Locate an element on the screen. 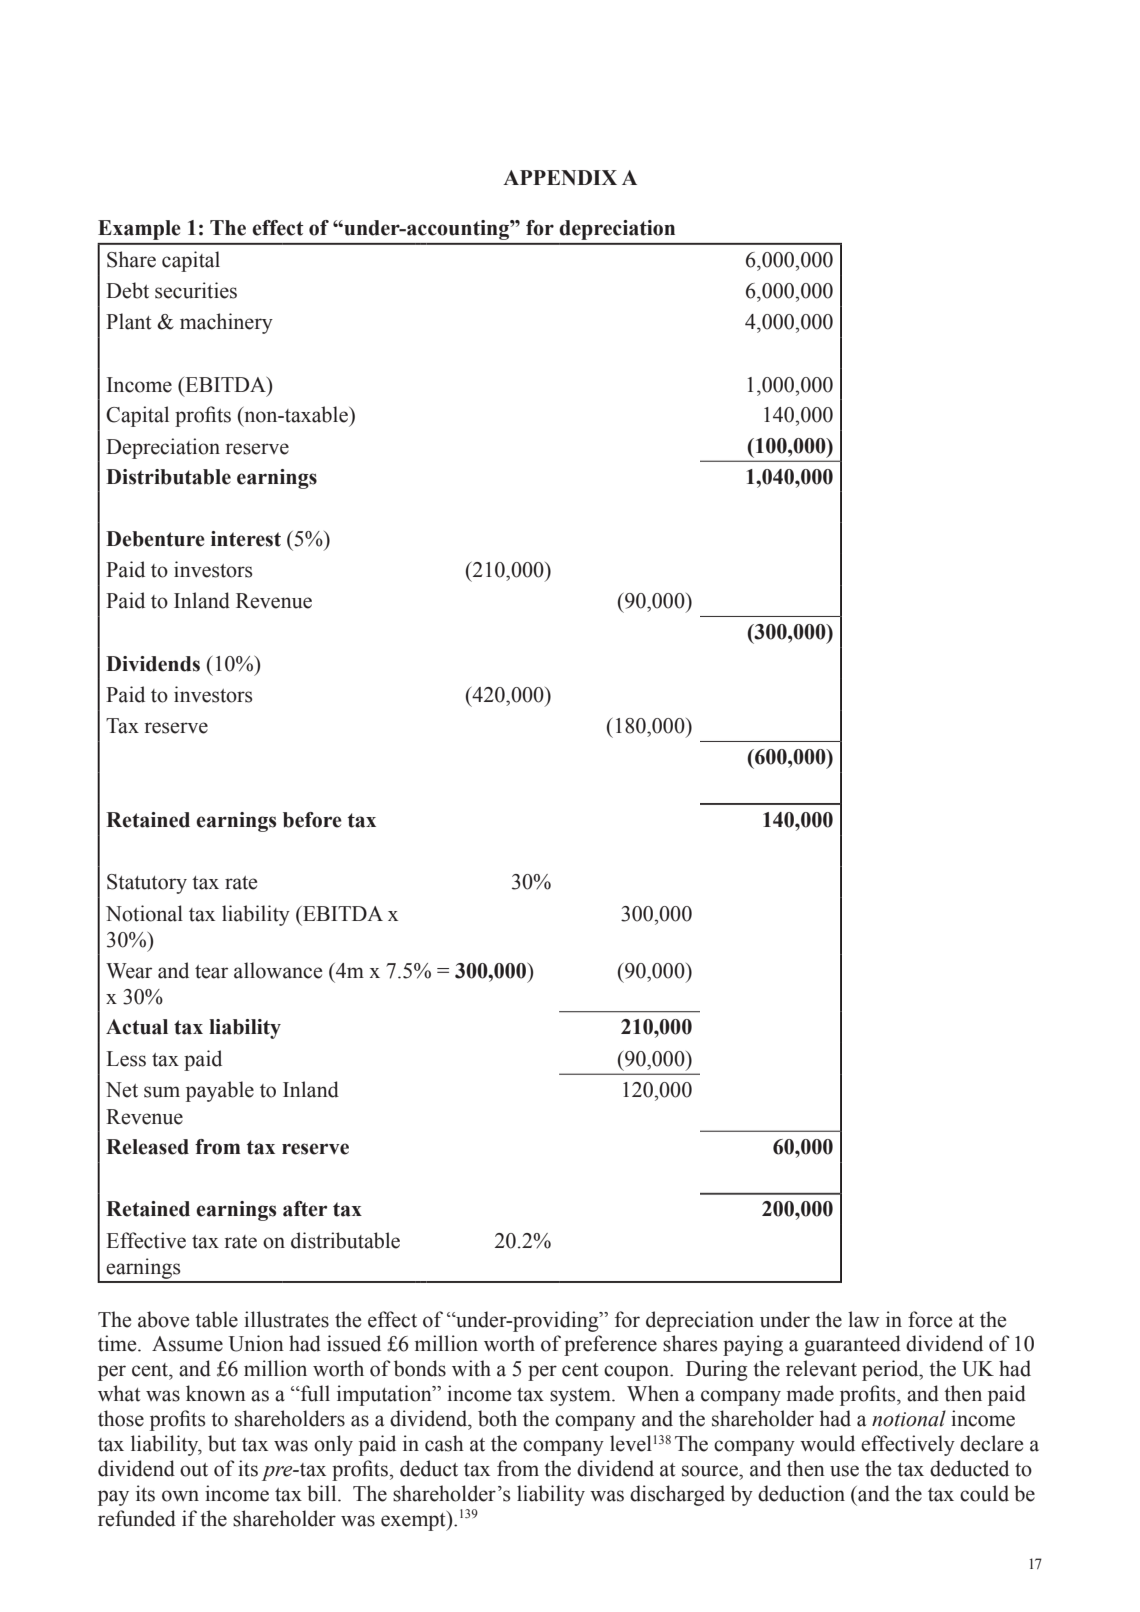 Image resolution: width=1140 pixels, height=1612 pixels. Statutory is located at coordinates (147, 884).
